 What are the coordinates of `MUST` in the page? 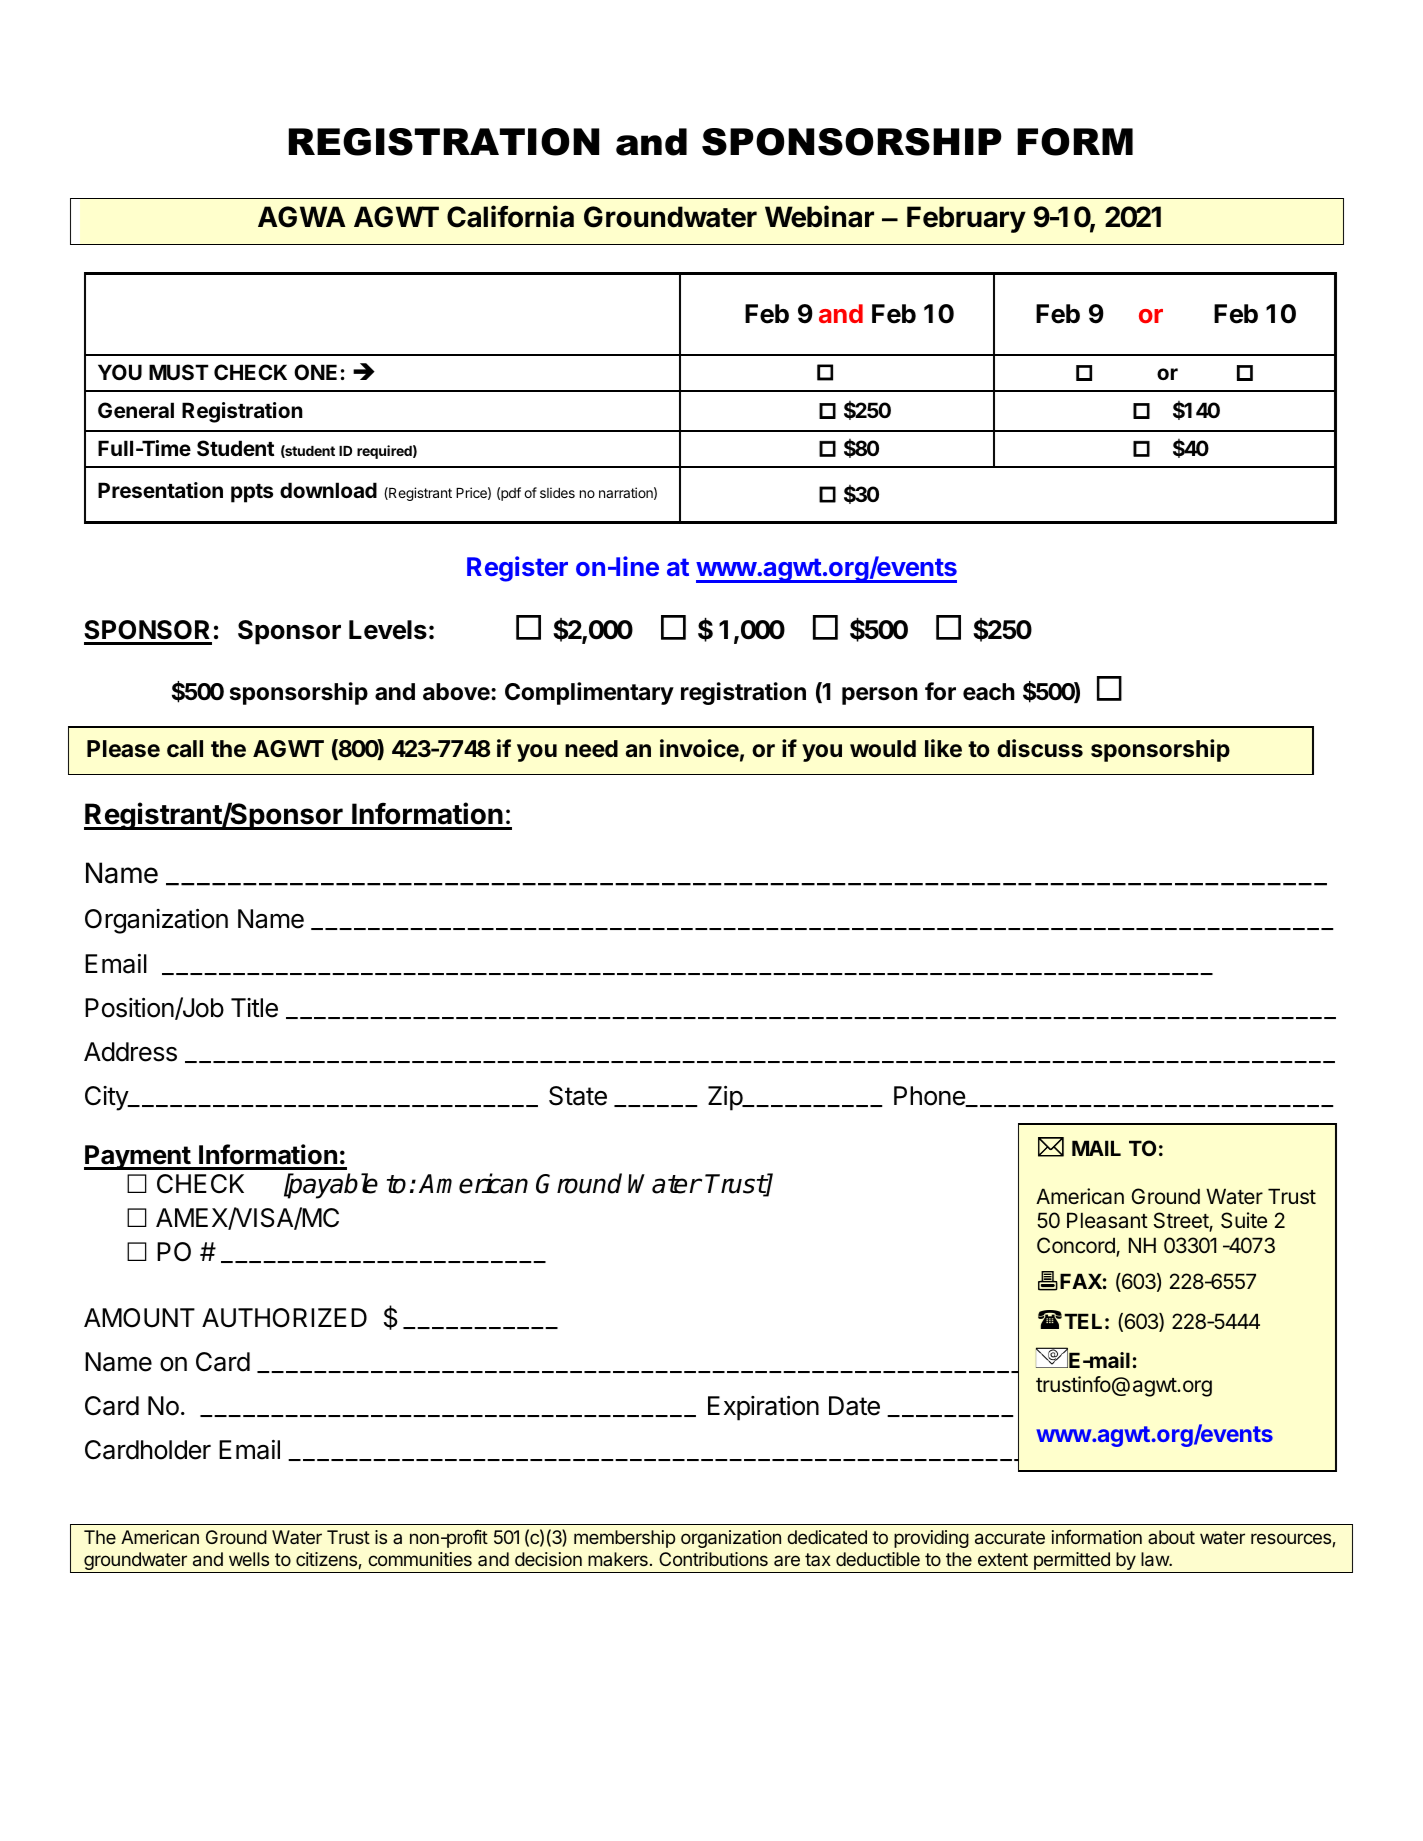 It's located at (179, 372).
